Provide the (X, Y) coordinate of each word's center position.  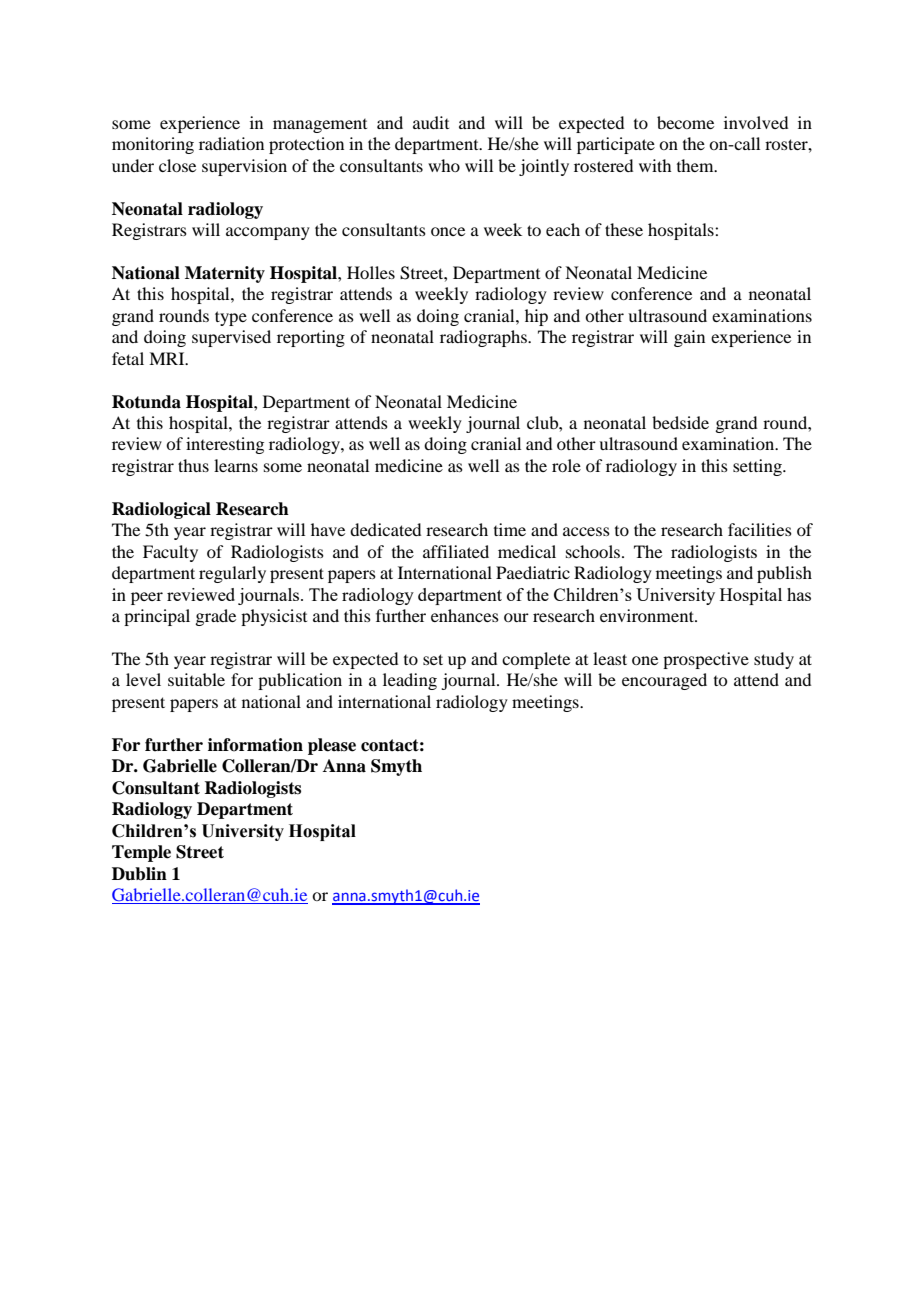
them (696, 165)
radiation (231, 143)
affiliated (456, 551)
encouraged (664, 681)
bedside (680, 422)
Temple (141, 853)
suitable (196, 679)
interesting (225, 445)
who (444, 165)
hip (536, 317)
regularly (232, 574)
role (566, 465)
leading (410, 681)
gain (689, 338)
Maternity (225, 274)
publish (784, 574)
